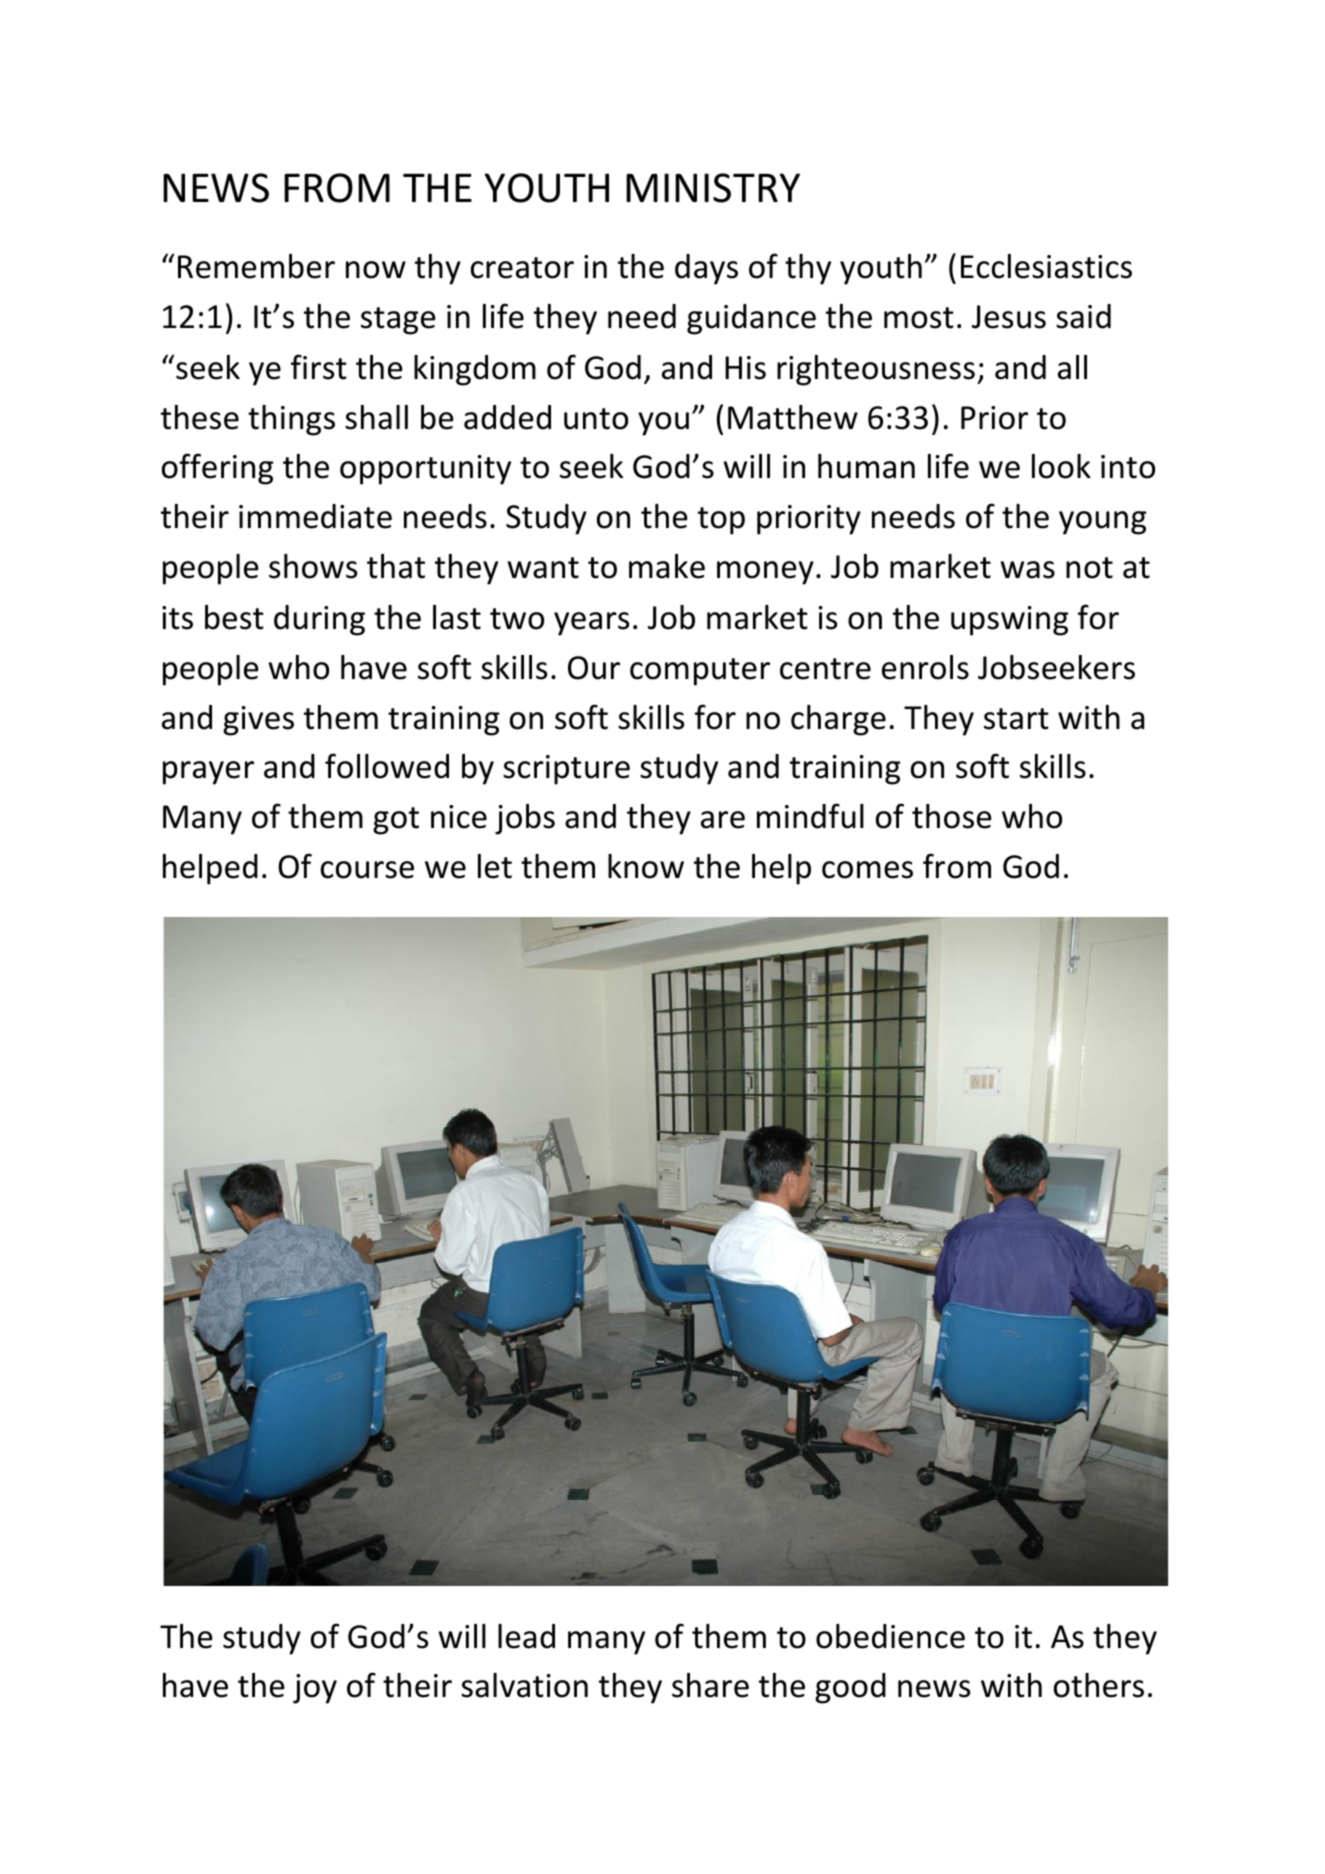 Image resolution: width=1325 pixels, height=1874 pixels. Describe the element at coordinates (646, 866) in the screenshot. I see `know` at that location.
